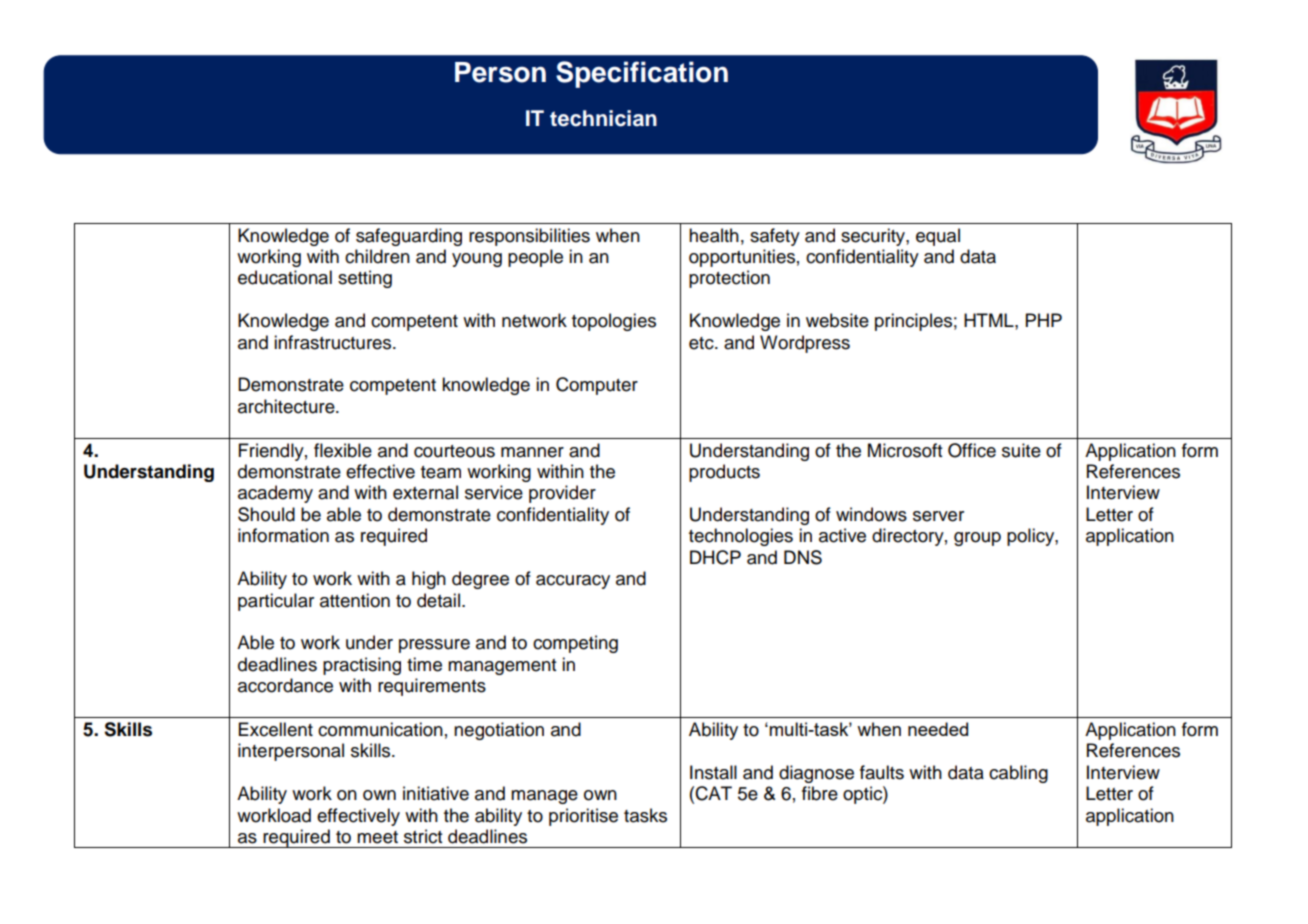 The width and height of the screenshot is (1308, 924). I want to click on meet, so click(377, 837).
